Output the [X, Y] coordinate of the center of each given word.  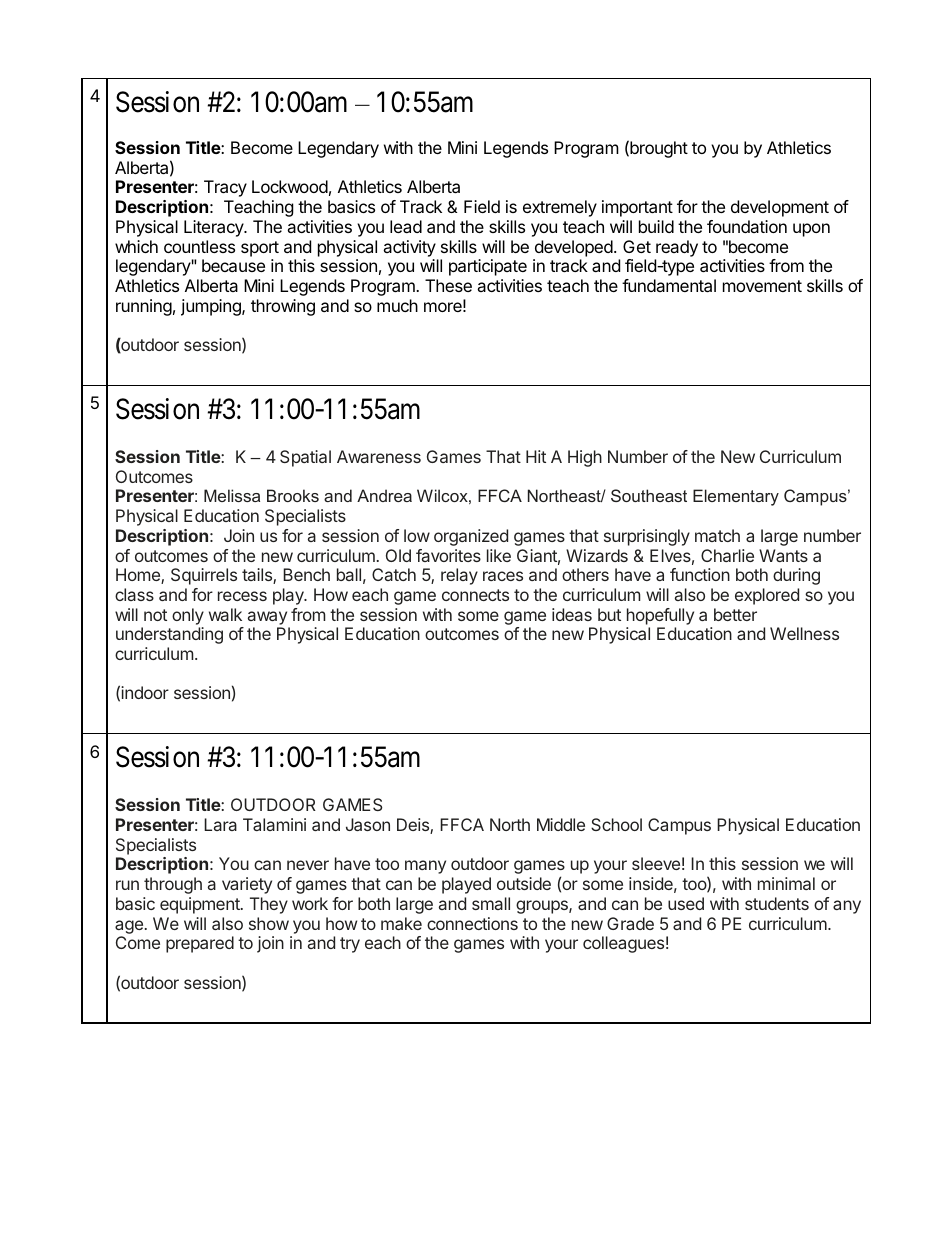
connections [472, 923]
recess [242, 596]
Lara [220, 824]
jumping [212, 307]
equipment [201, 905]
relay [459, 576]
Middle [561, 824]
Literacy [215, 228]
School [616, 824]
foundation [747, 226]
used [686, 903]
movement [762, 286]
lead [406, 226]
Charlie [727, 555]
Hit [536, 456]
